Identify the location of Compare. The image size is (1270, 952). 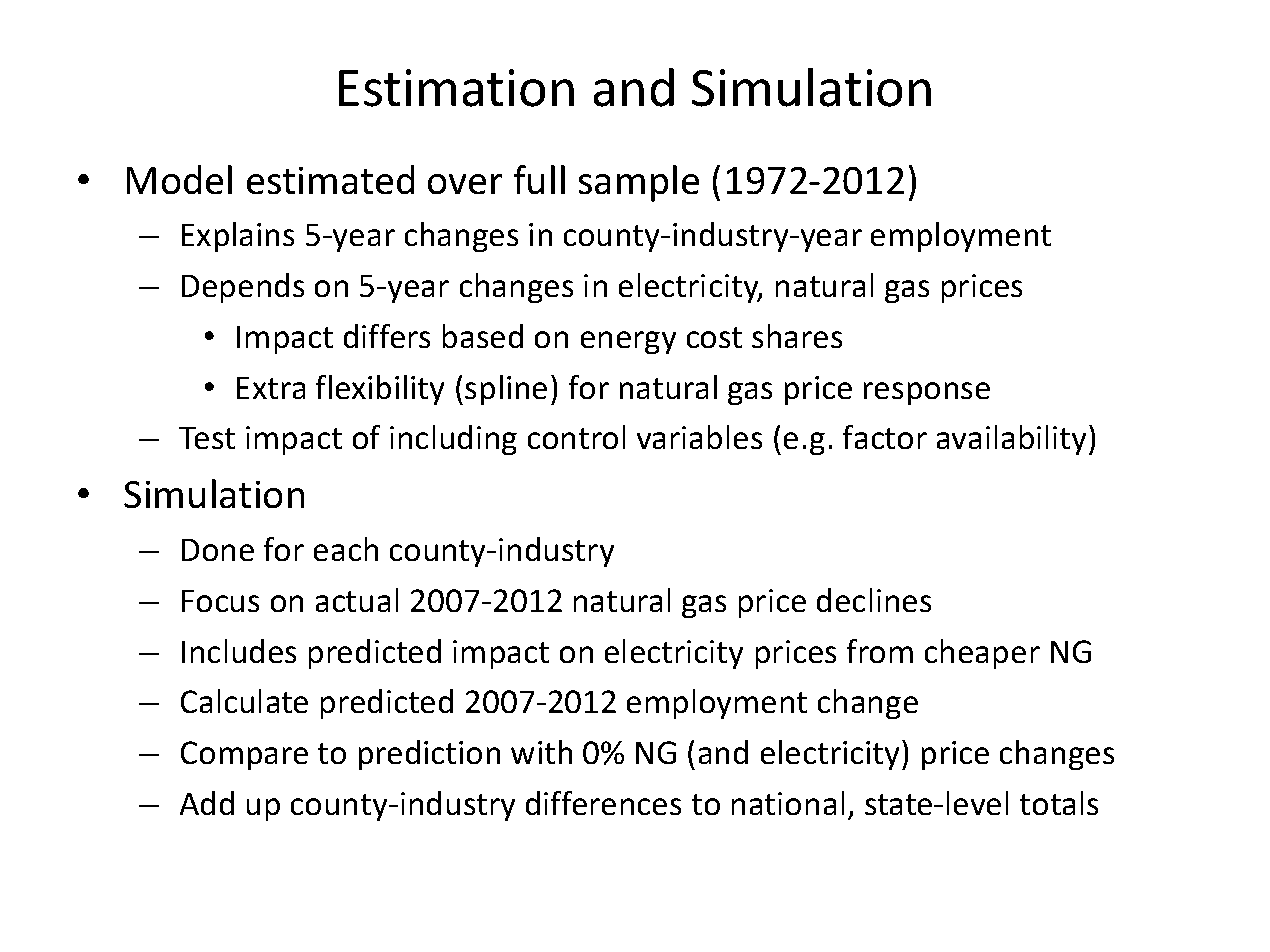
(244, 755).
